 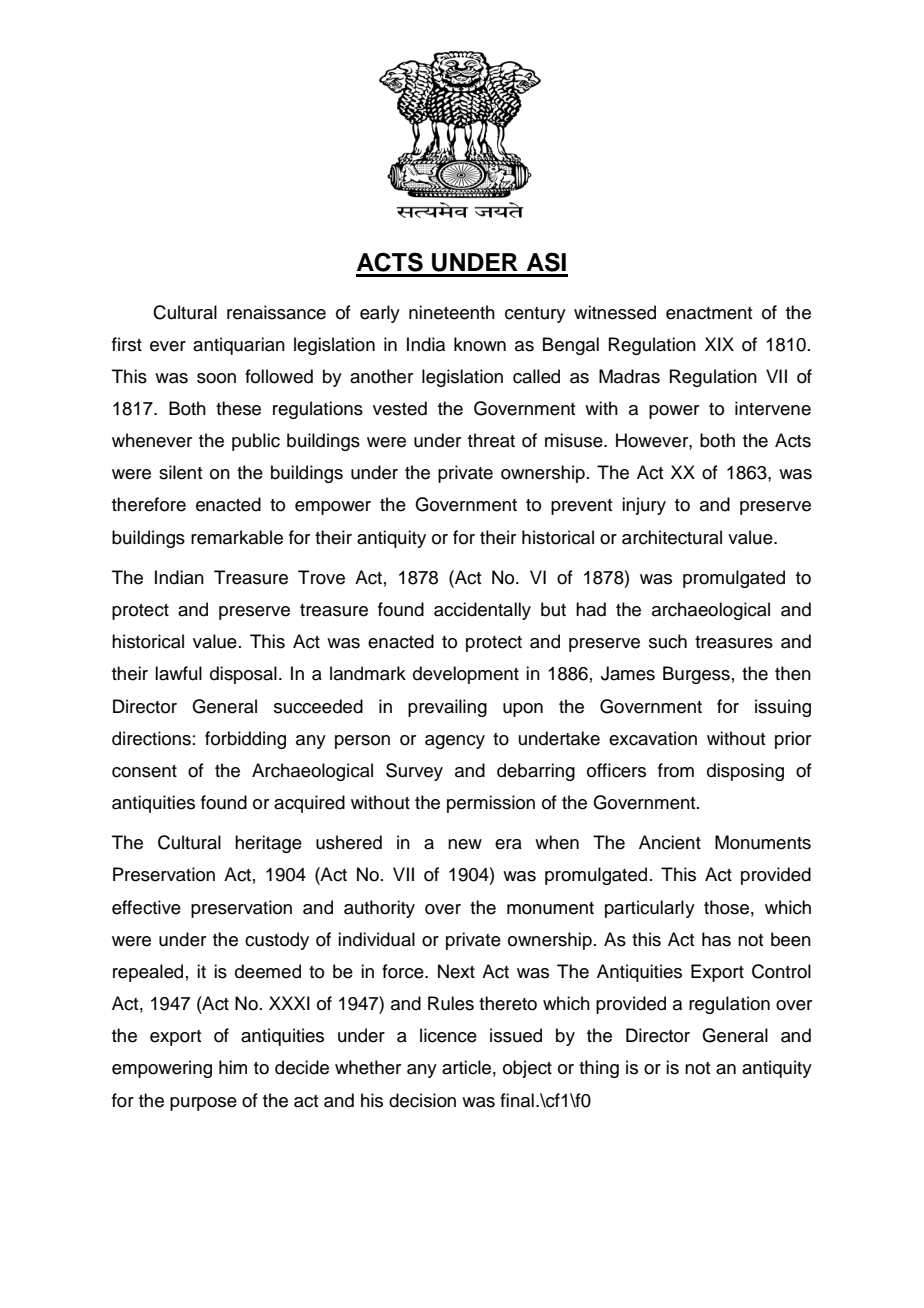 I want to click on lawful, so click(x=178, y=673).
